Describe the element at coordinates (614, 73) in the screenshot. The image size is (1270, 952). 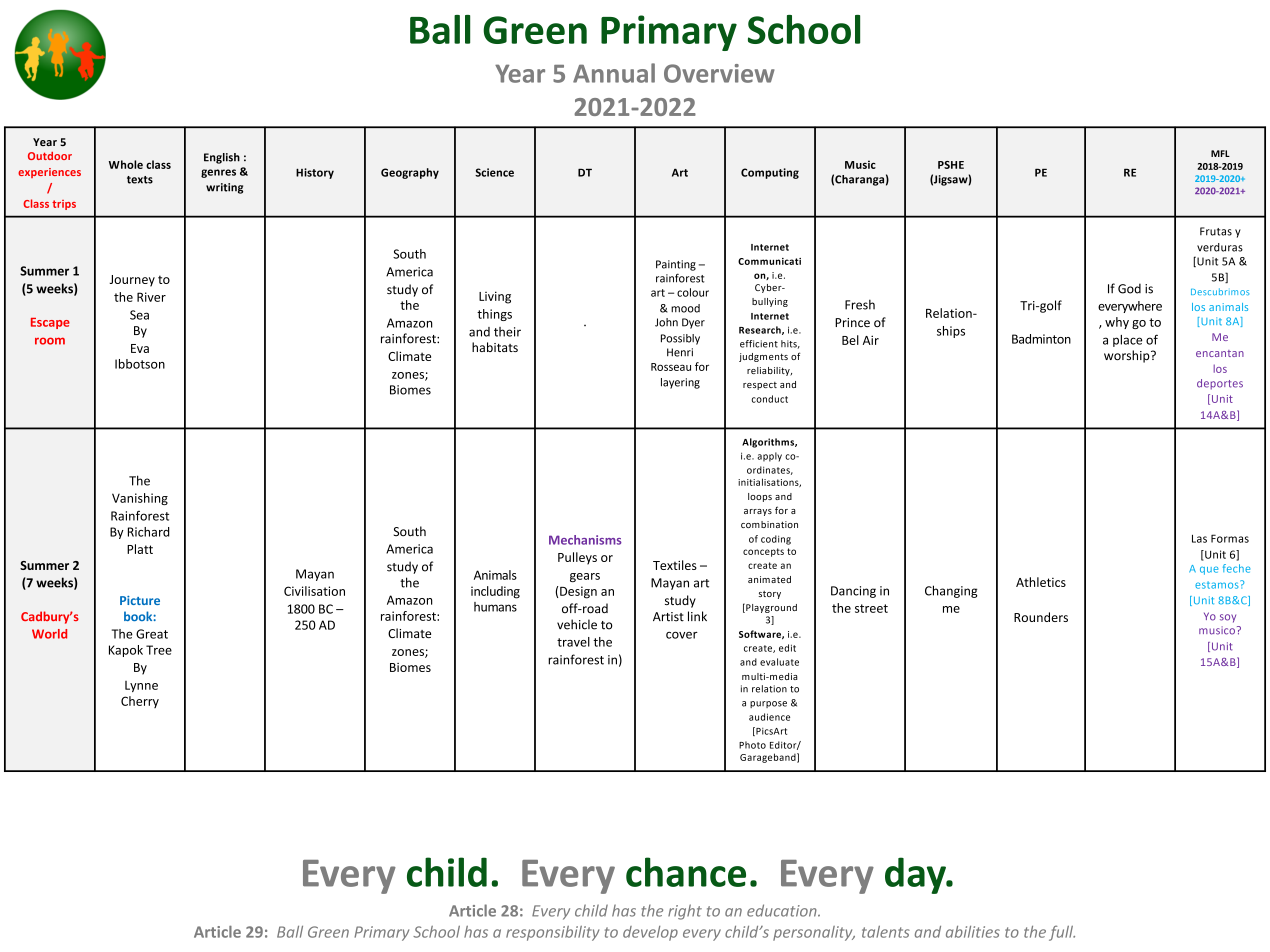
I see `Annual` at that location.
